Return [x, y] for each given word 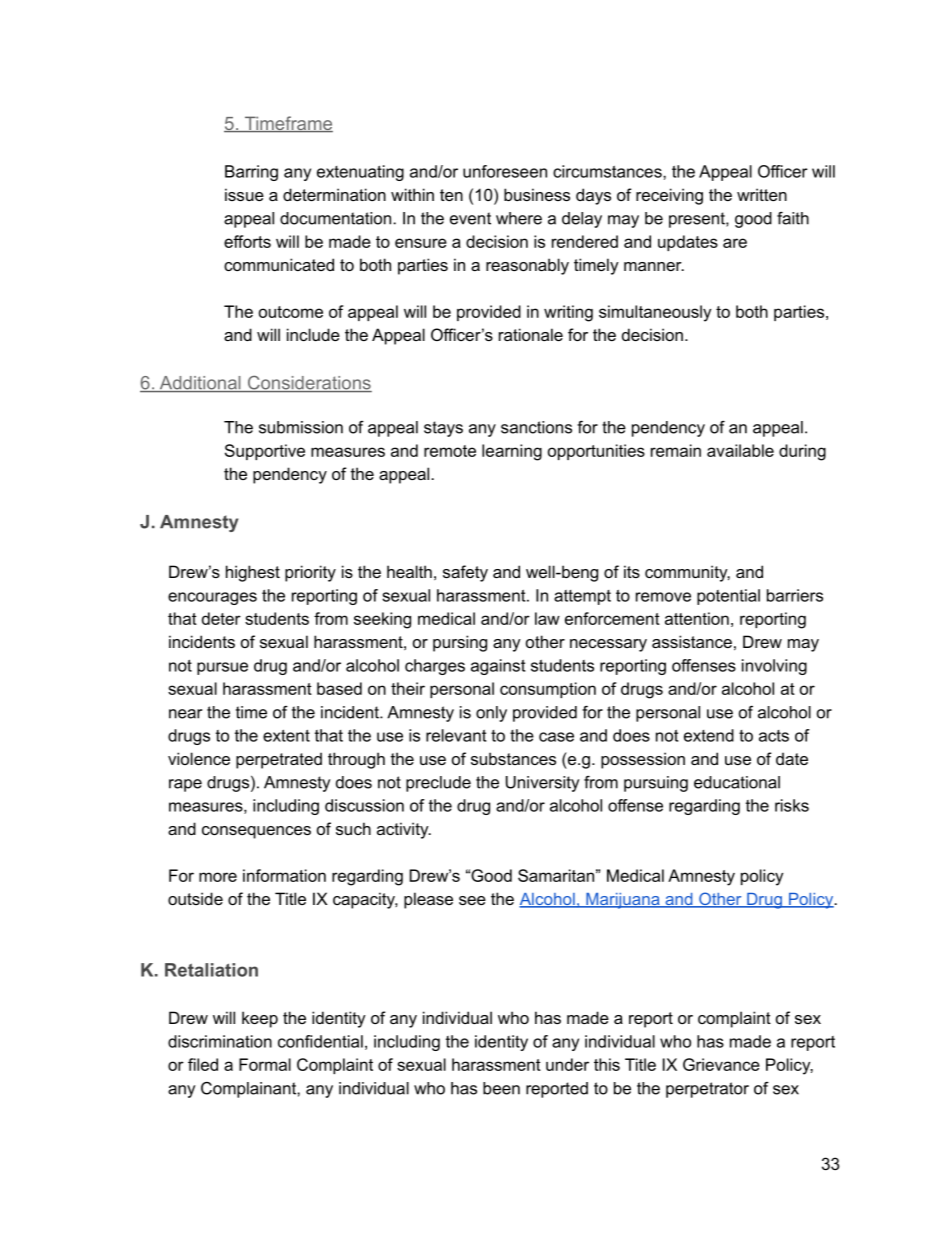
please [428, 900]
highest [253, 573]
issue [244, 194]
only [491, 714]
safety [465, 573]
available [740, 450]
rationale [531, 334]
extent [286, 735]
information [284, 875]
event [470, 218]
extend [709, 735]
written [762, 194]
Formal [265, 1064]
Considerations [308, 383]
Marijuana [623, 901]
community [687, 573]
